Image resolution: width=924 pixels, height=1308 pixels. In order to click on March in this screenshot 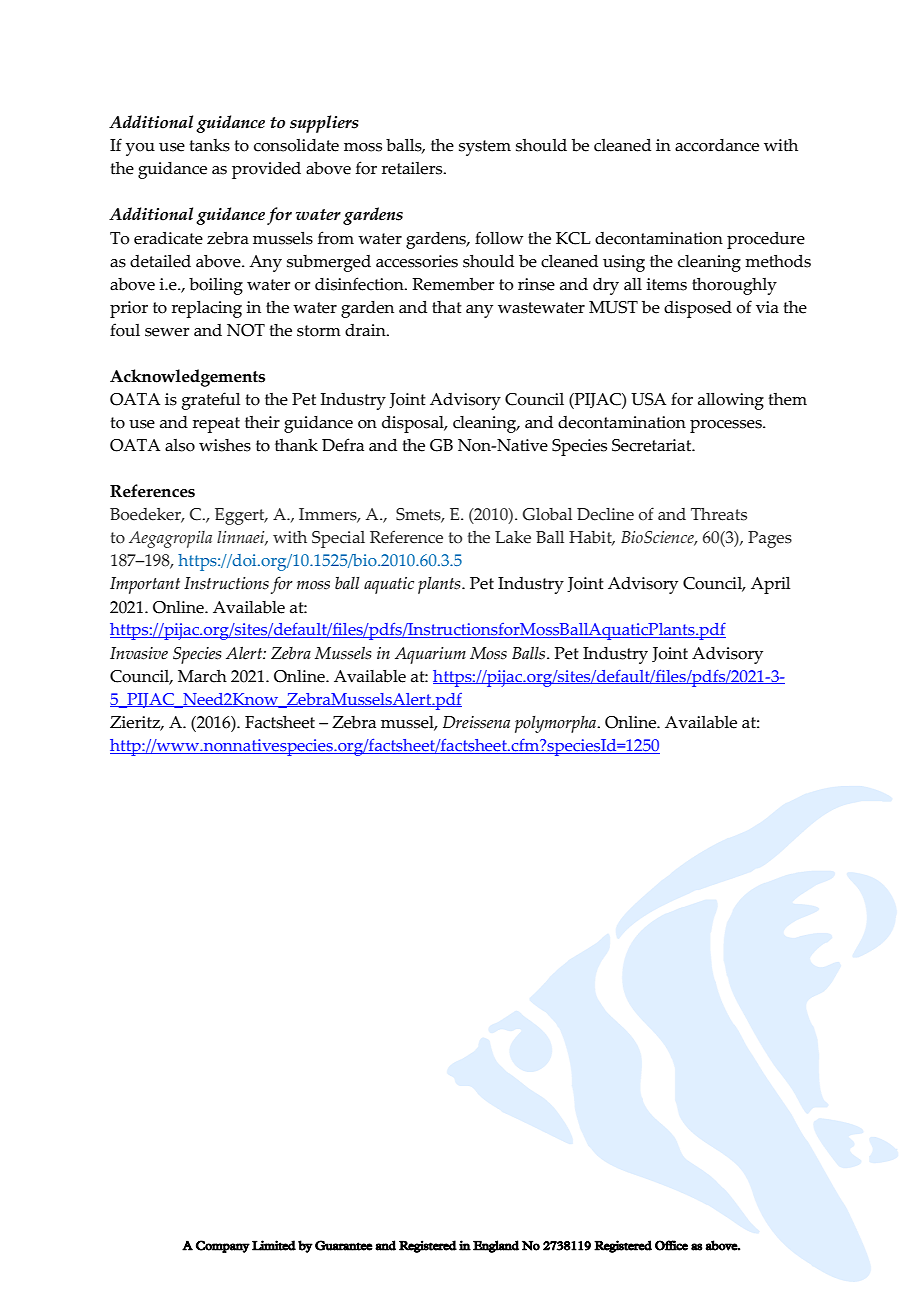, I will do `click(202, 676)`.
